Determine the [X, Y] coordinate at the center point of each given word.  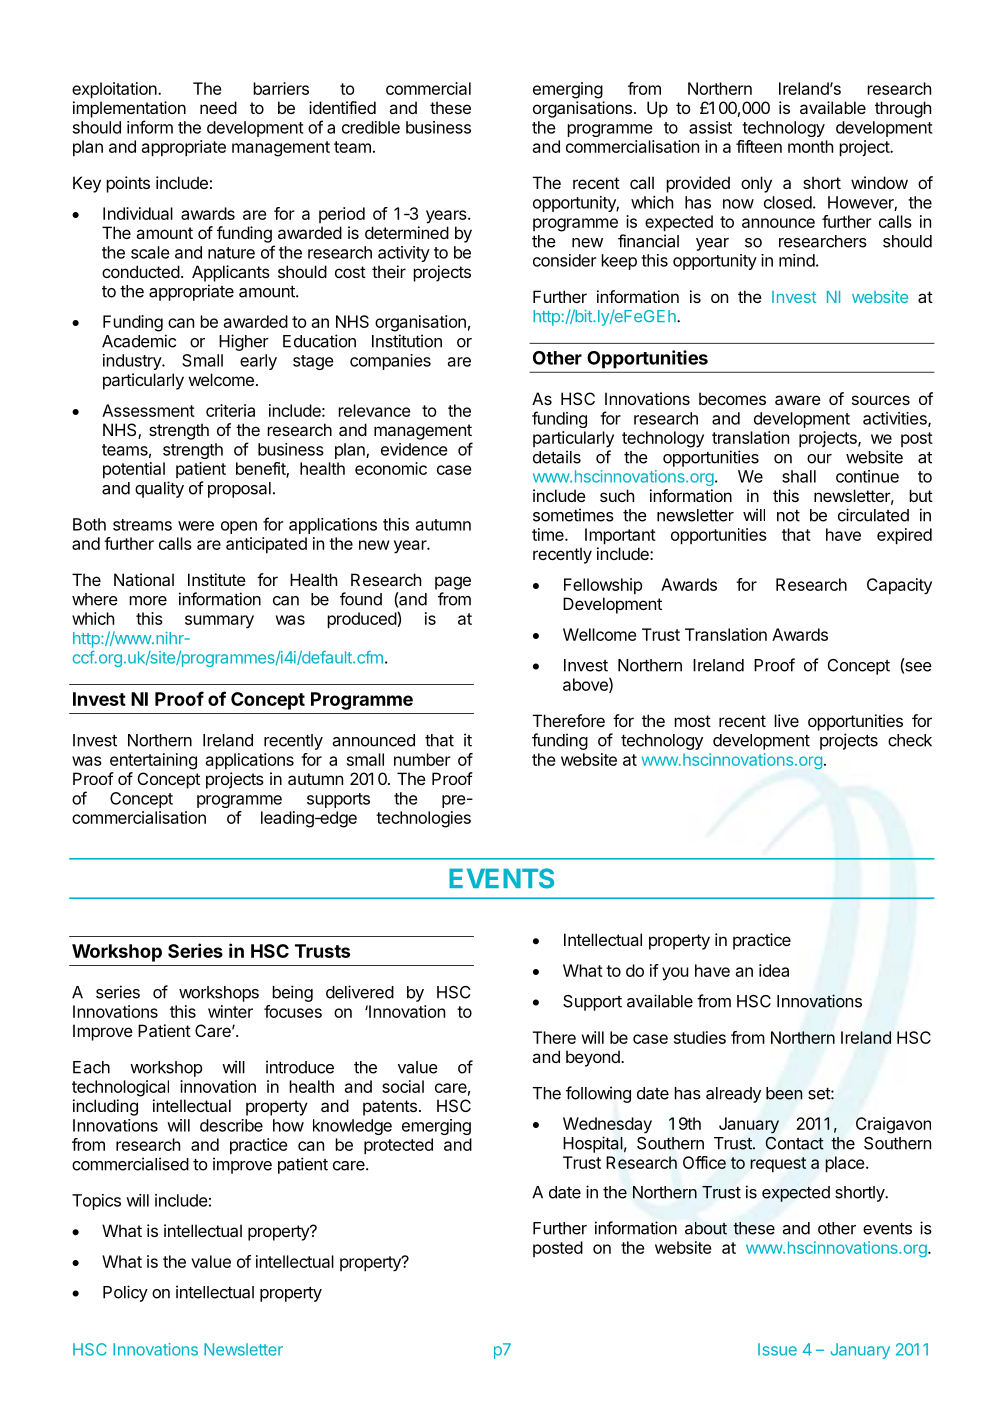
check [910, 740]
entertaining [153, 761]
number [422, 759]
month [810, 146]
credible [371, 127]
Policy [125, 1293]
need [218, 107]
